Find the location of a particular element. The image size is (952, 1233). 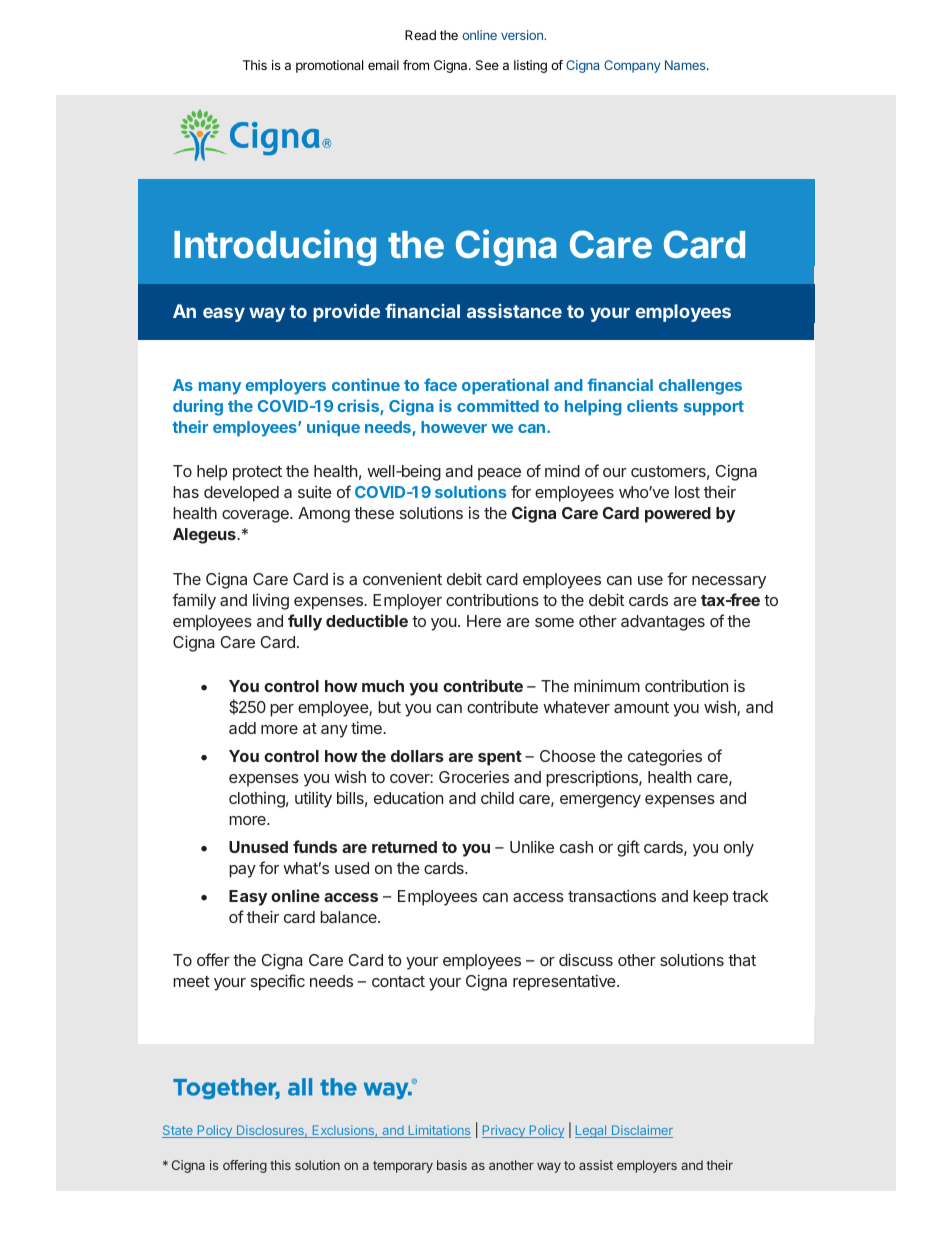

See is located at coordinates (487, 65).
